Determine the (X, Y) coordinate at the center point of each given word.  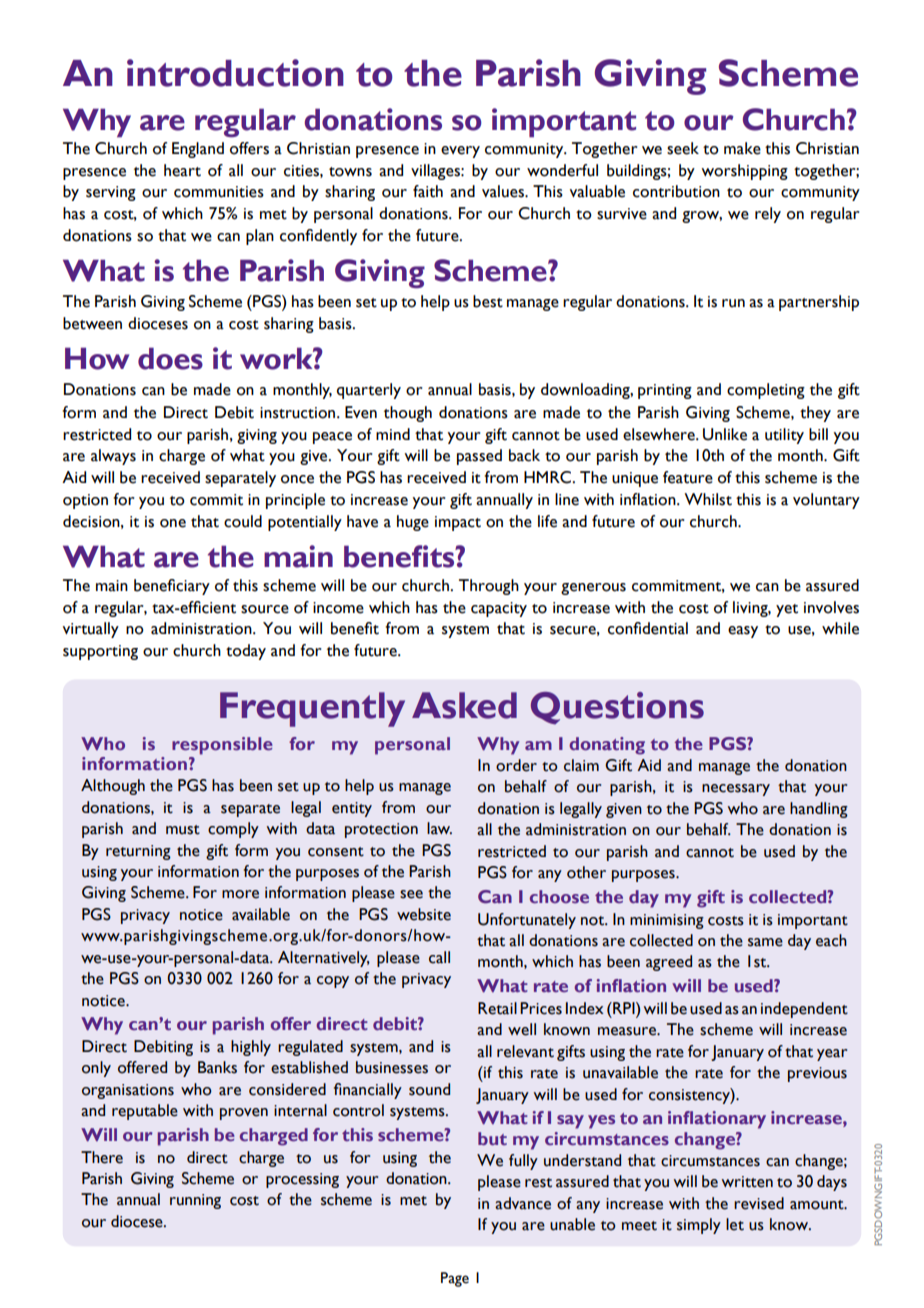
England (198, 150)
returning (138, 852)
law (439, 828)
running (195, 1201)
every (460, 152)
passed (479, 457)
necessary (736, 790)
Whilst (708, 499)
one (173, 523)
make (742, 148)
